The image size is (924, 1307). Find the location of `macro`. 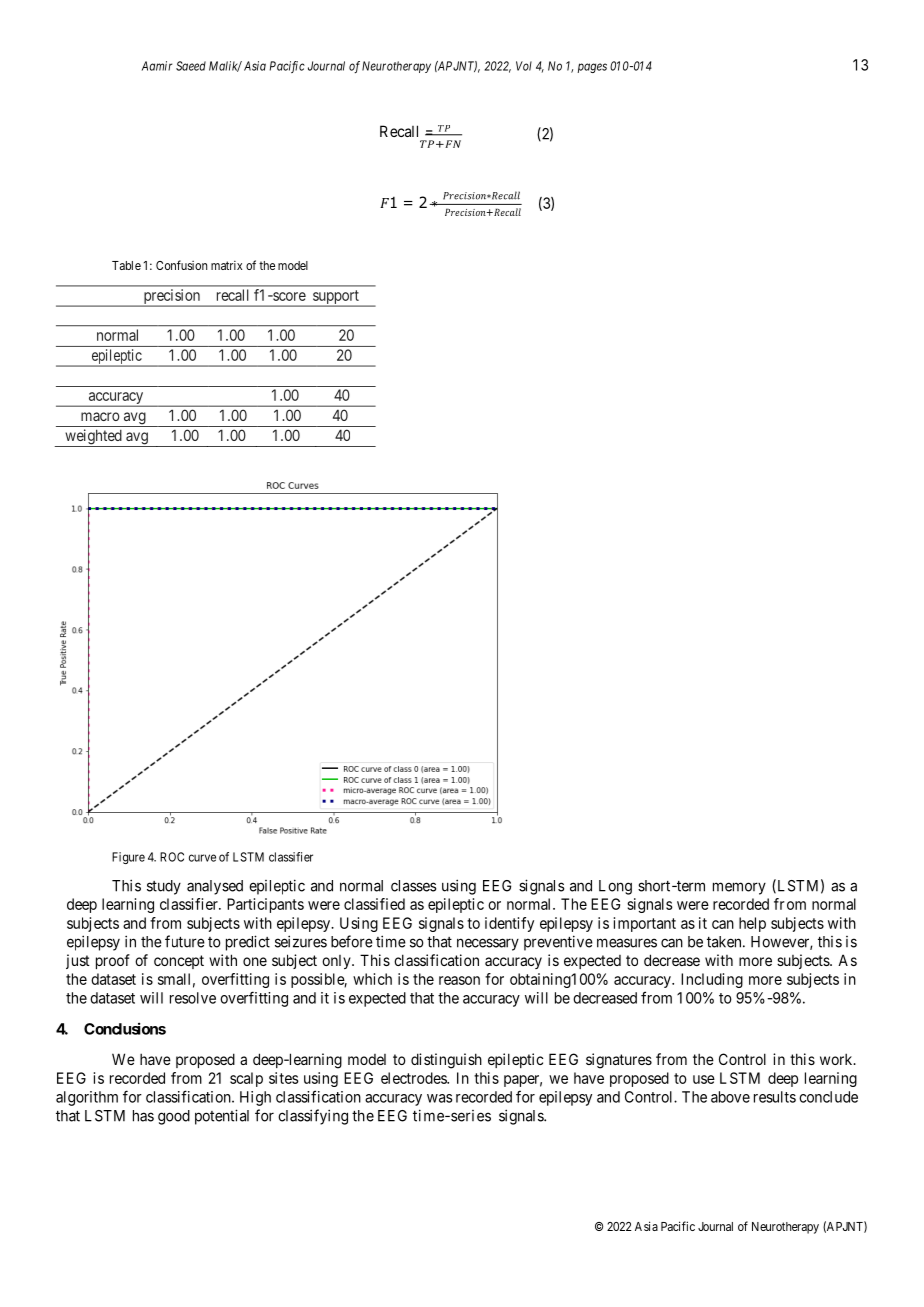

macro is located at coordinates (100, 416).
